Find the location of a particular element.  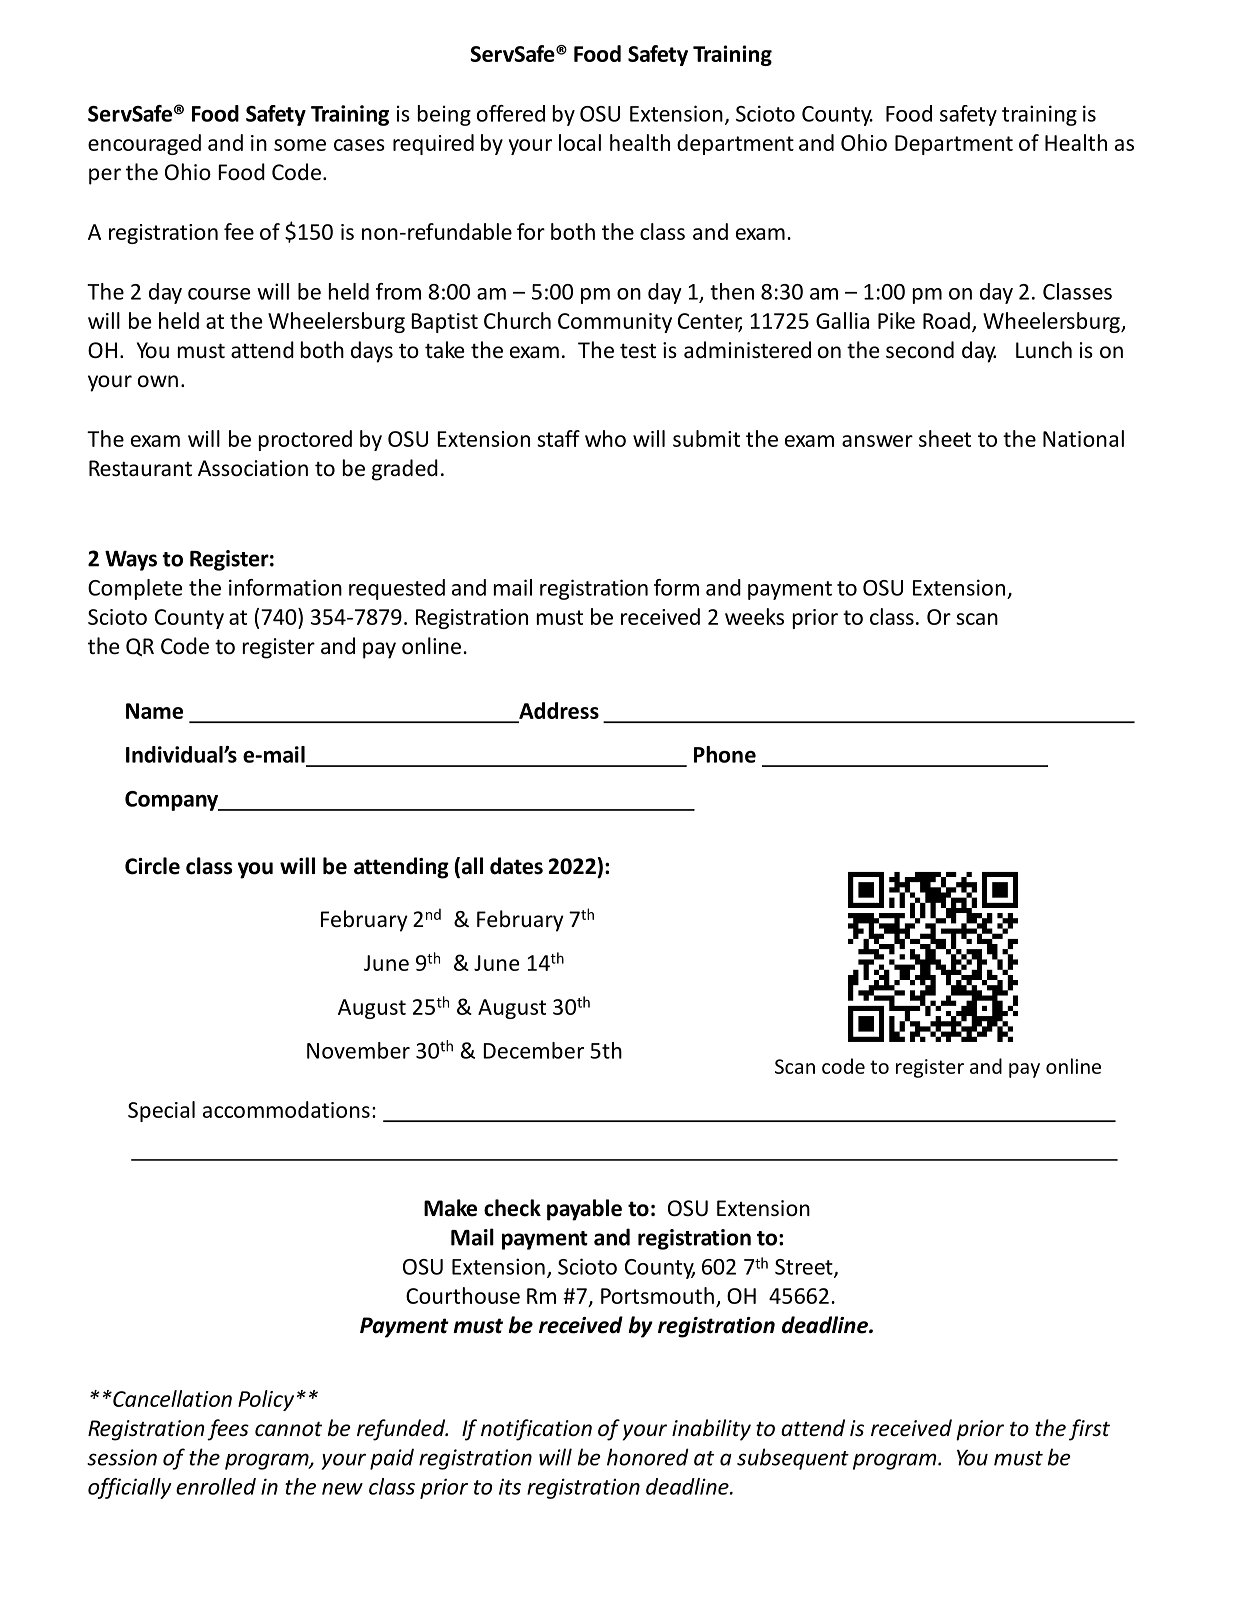

honored is located at coordinates (648, 1457).
